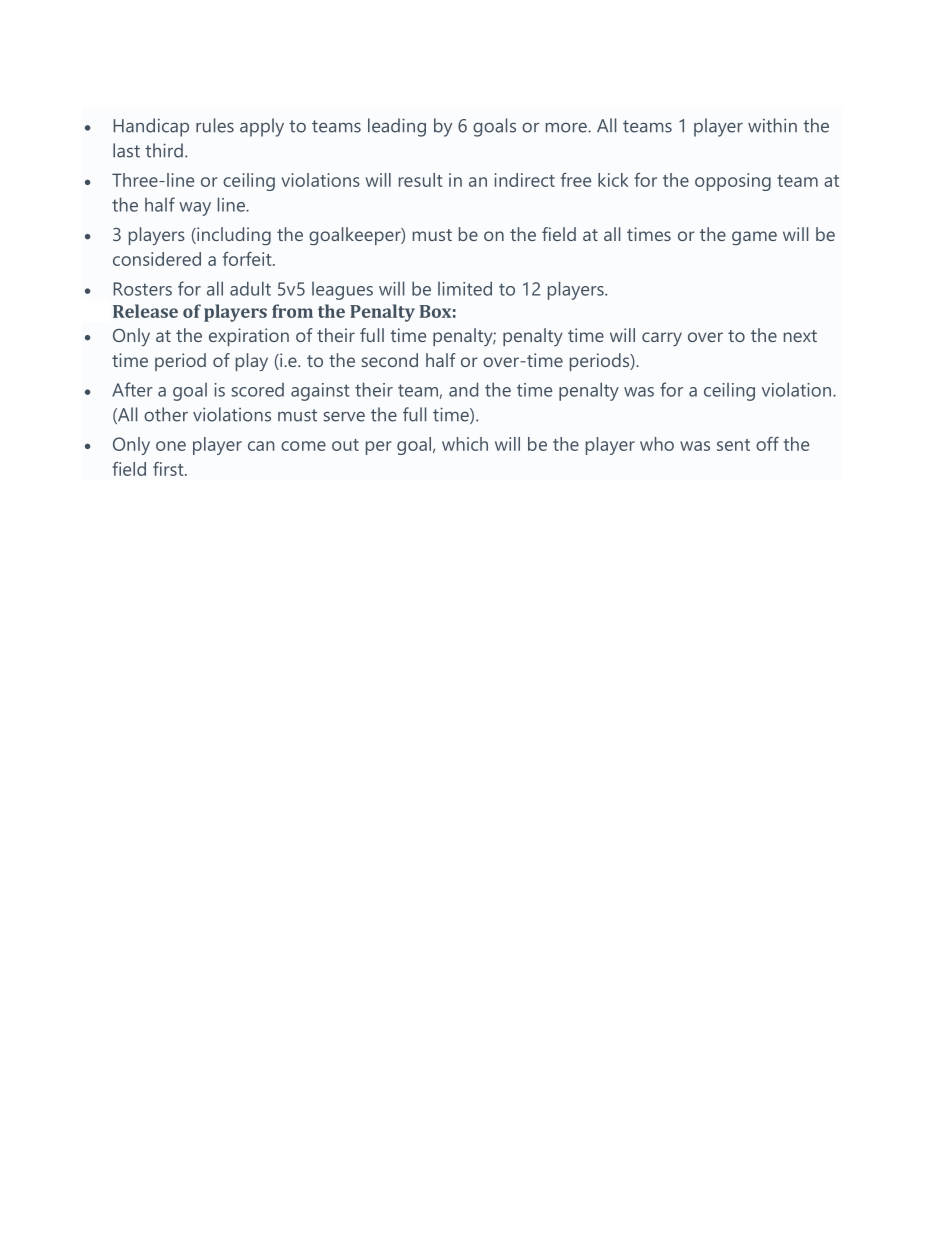  Describe the element at coordinates (800, 336) in the image. I see `next` at that location.
